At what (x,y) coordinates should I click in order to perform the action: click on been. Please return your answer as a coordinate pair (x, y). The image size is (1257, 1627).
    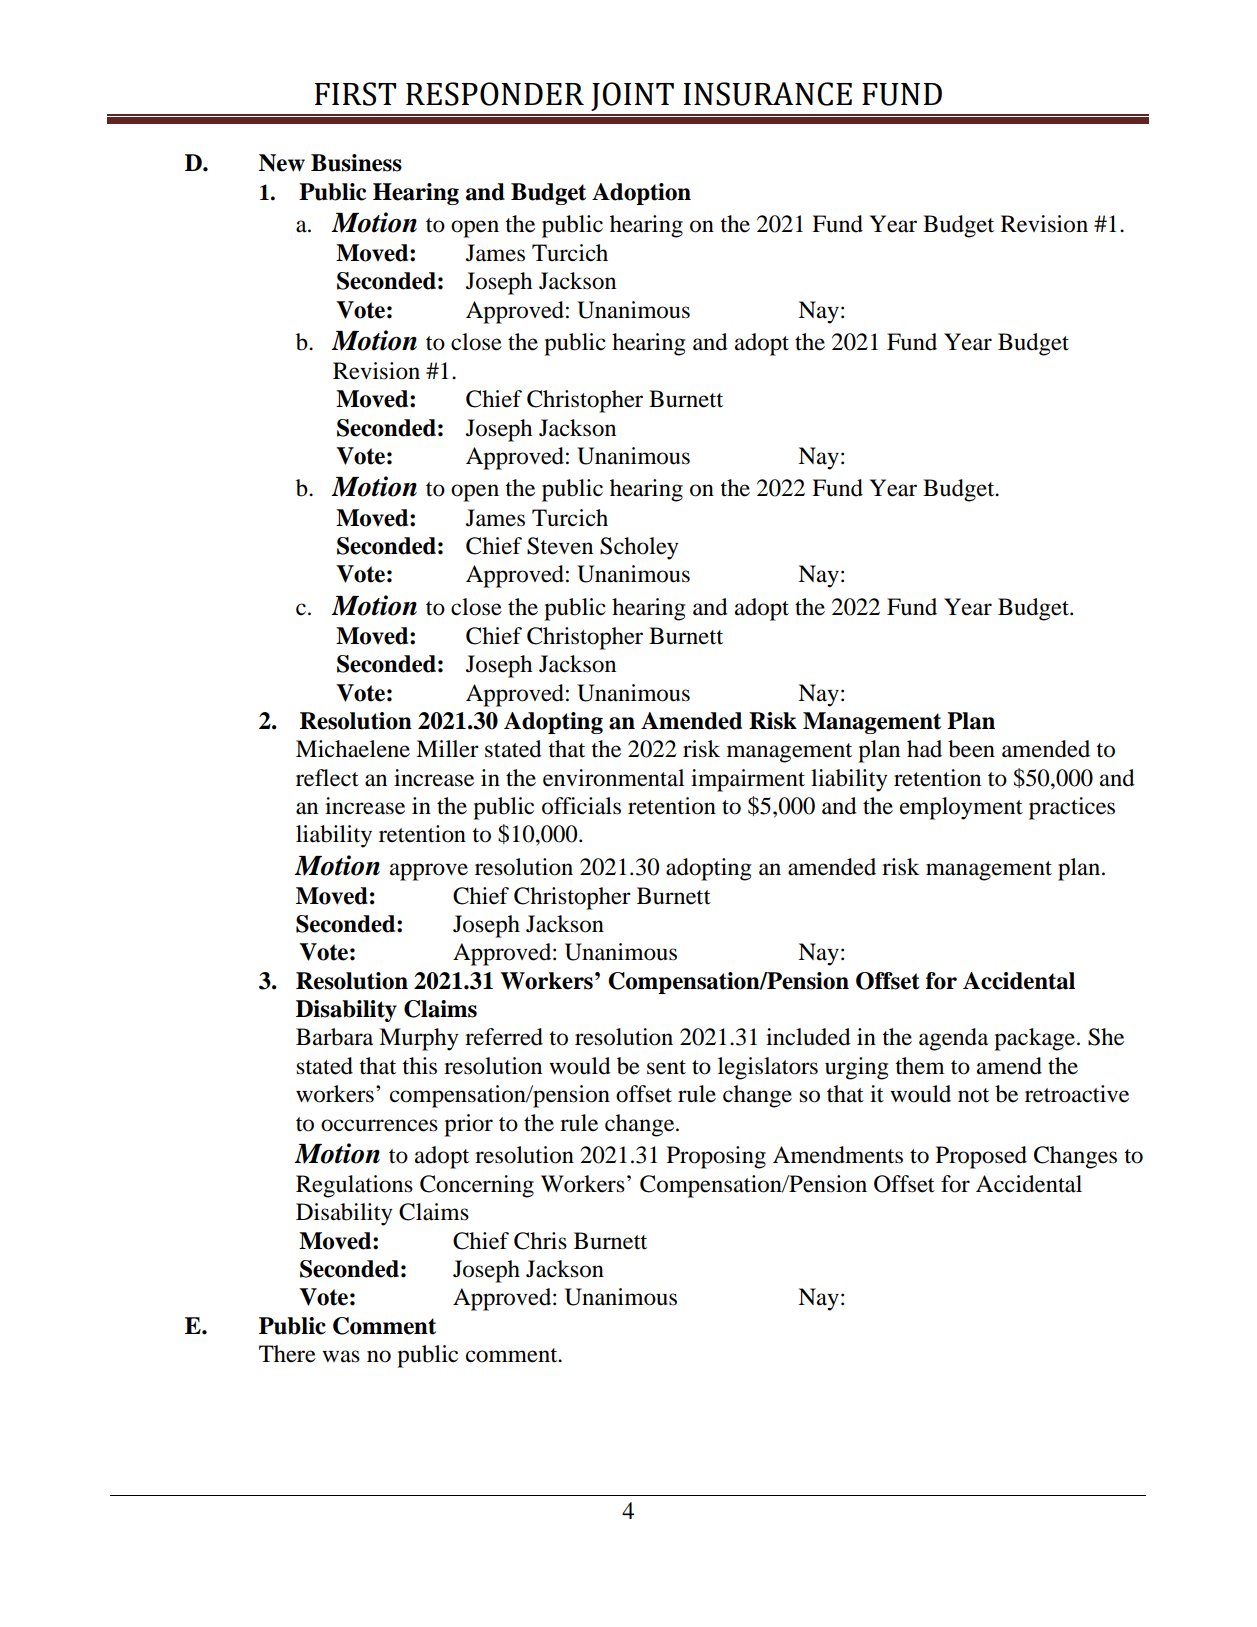
    Looking at the image, I should click on (971, 749).
